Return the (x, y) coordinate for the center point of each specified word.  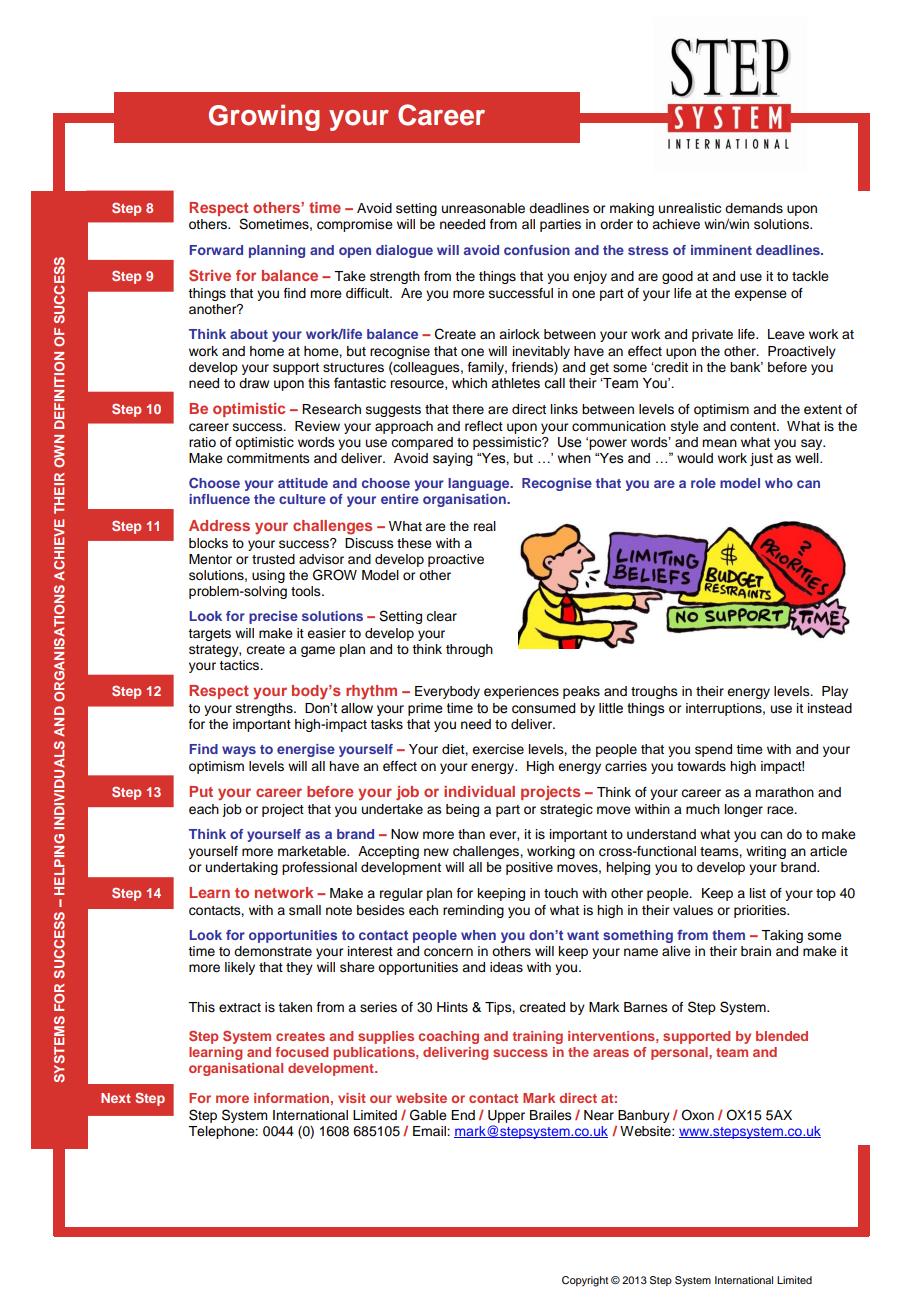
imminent (721, 250)
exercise (498, 749)
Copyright (585, 1281)
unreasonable (483, 208)
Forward (216, 250)
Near (599, 1115)
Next (116, 1098)
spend (713, 750)
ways (239, 751)
